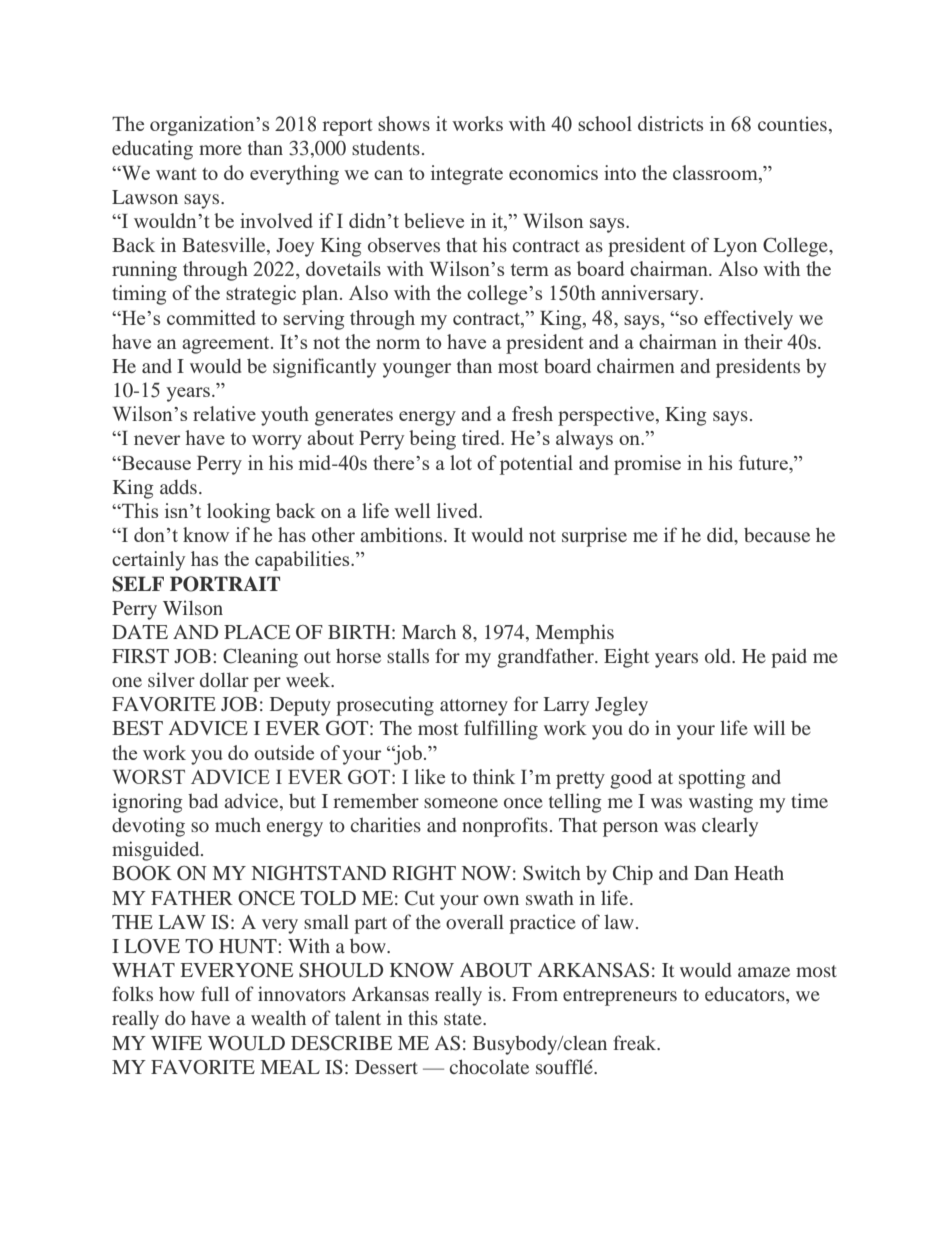 The height and width of the page is (1233, 952). What do you see at coordinates (467, 175) in the page?
I see `integrate` at bounding box center [467, 175].
